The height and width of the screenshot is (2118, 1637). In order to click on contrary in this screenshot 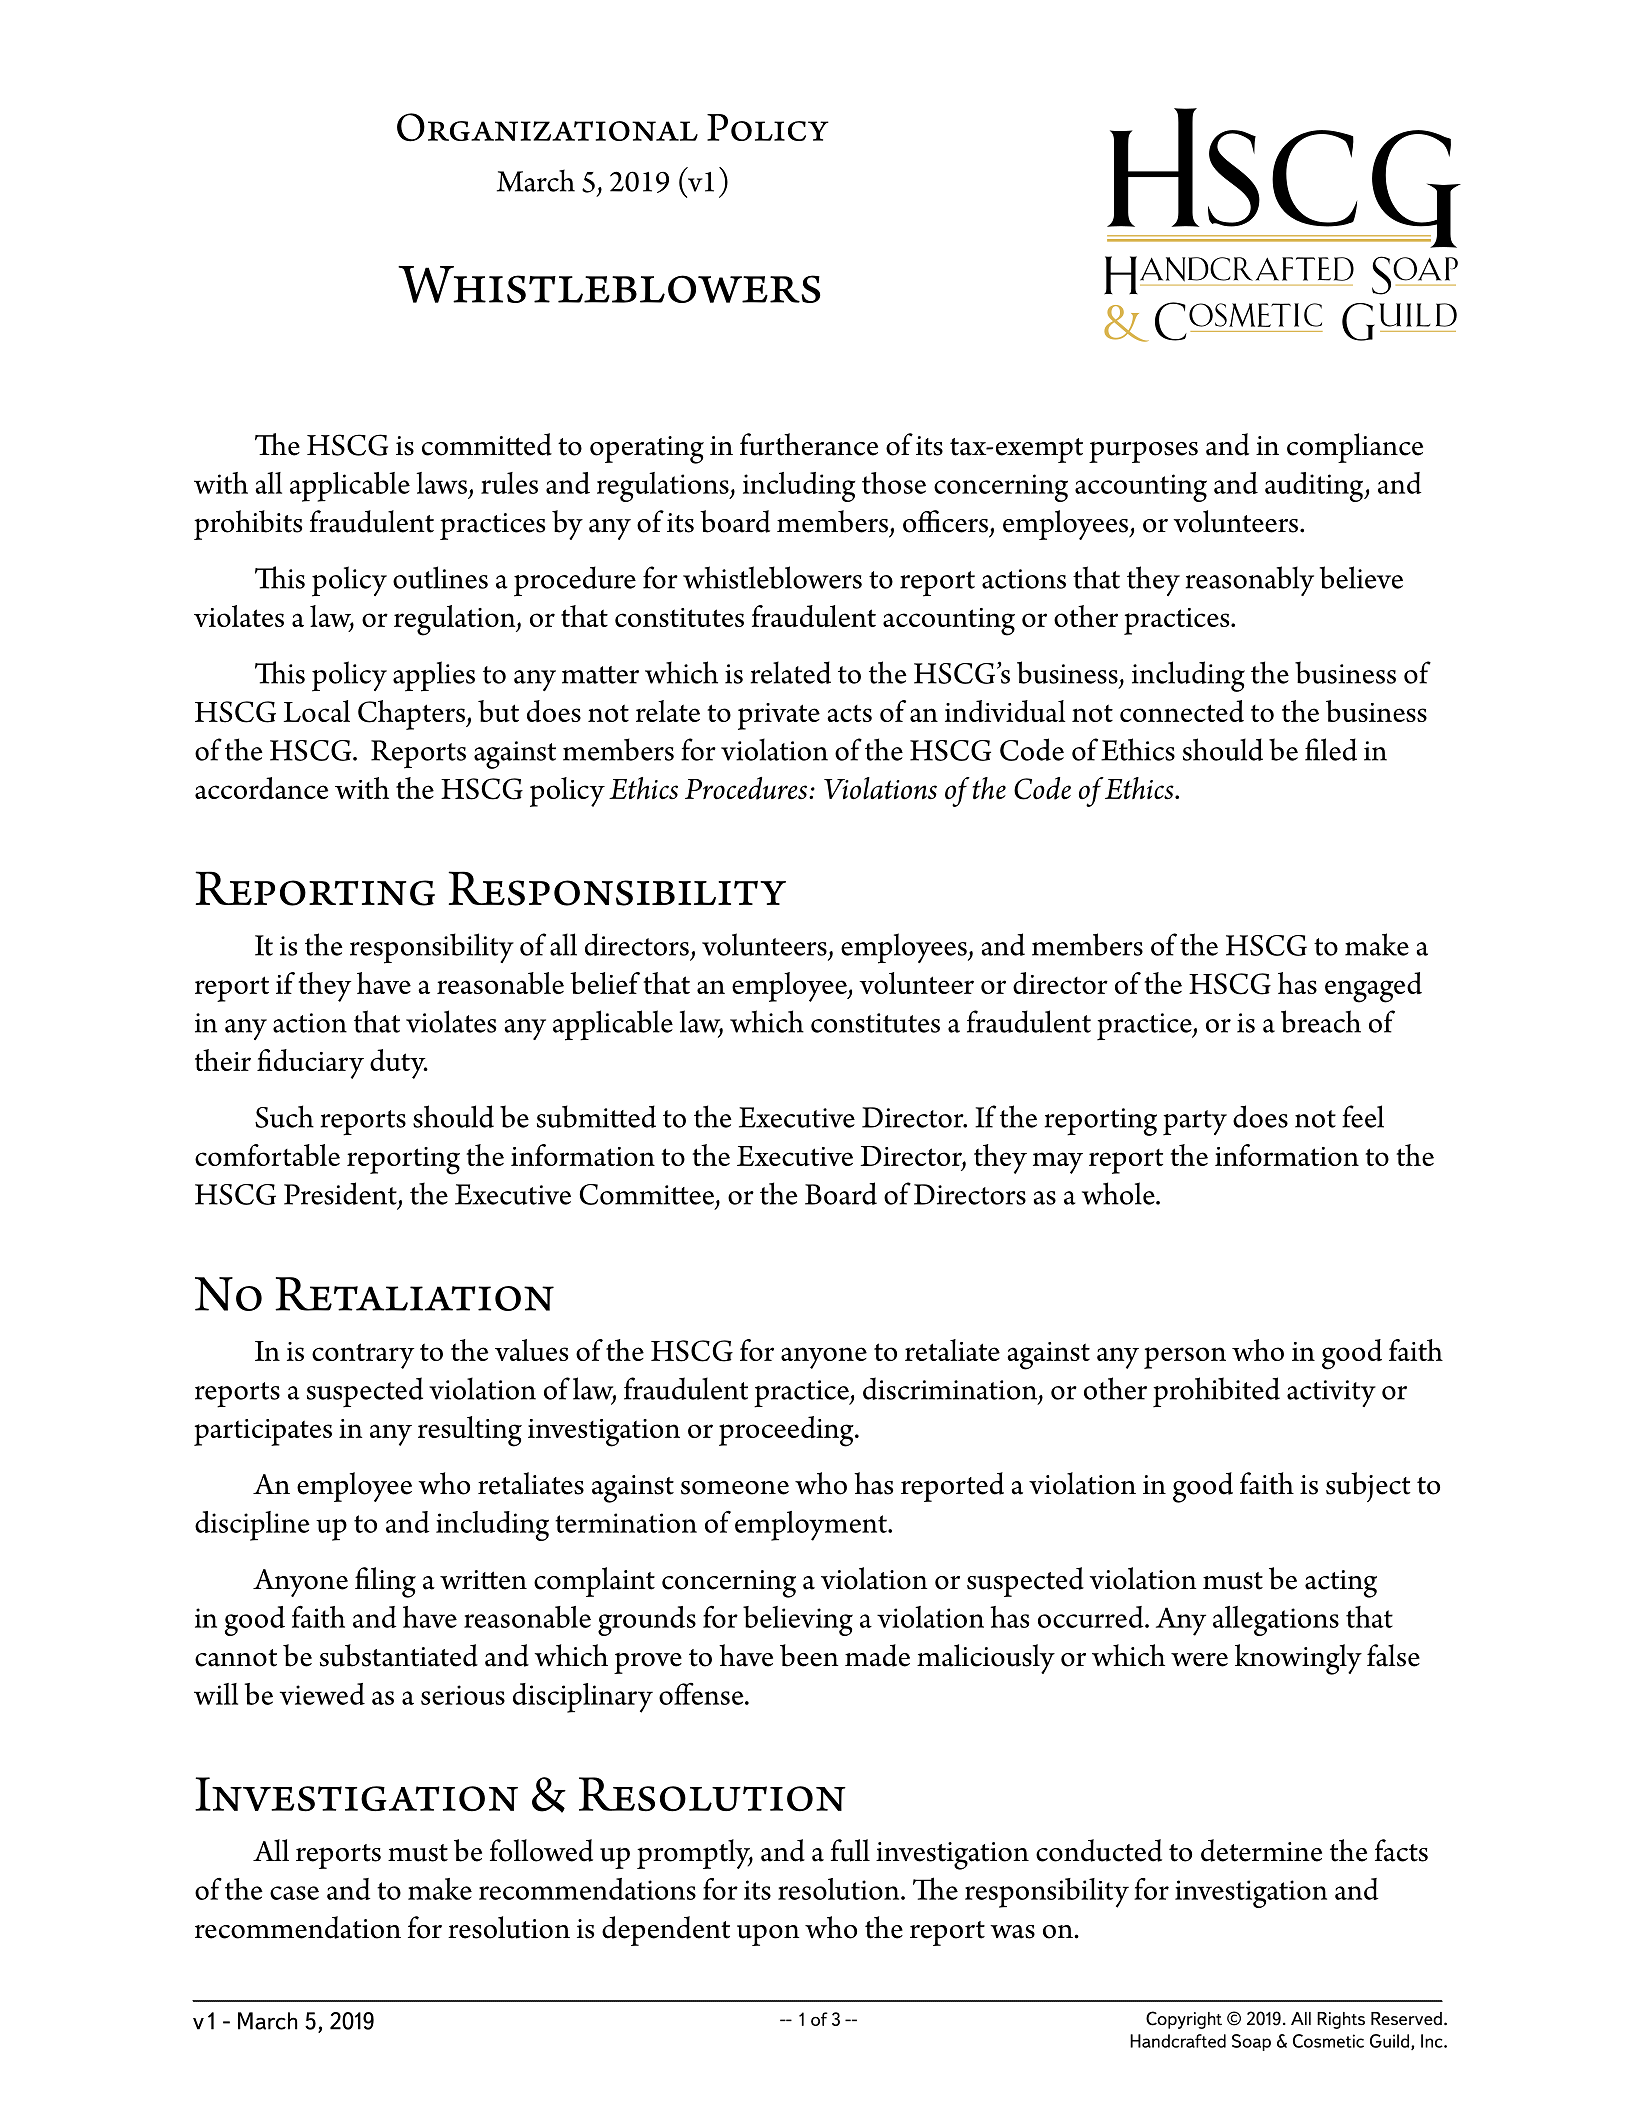, I will do `click(363, 1356)`.
